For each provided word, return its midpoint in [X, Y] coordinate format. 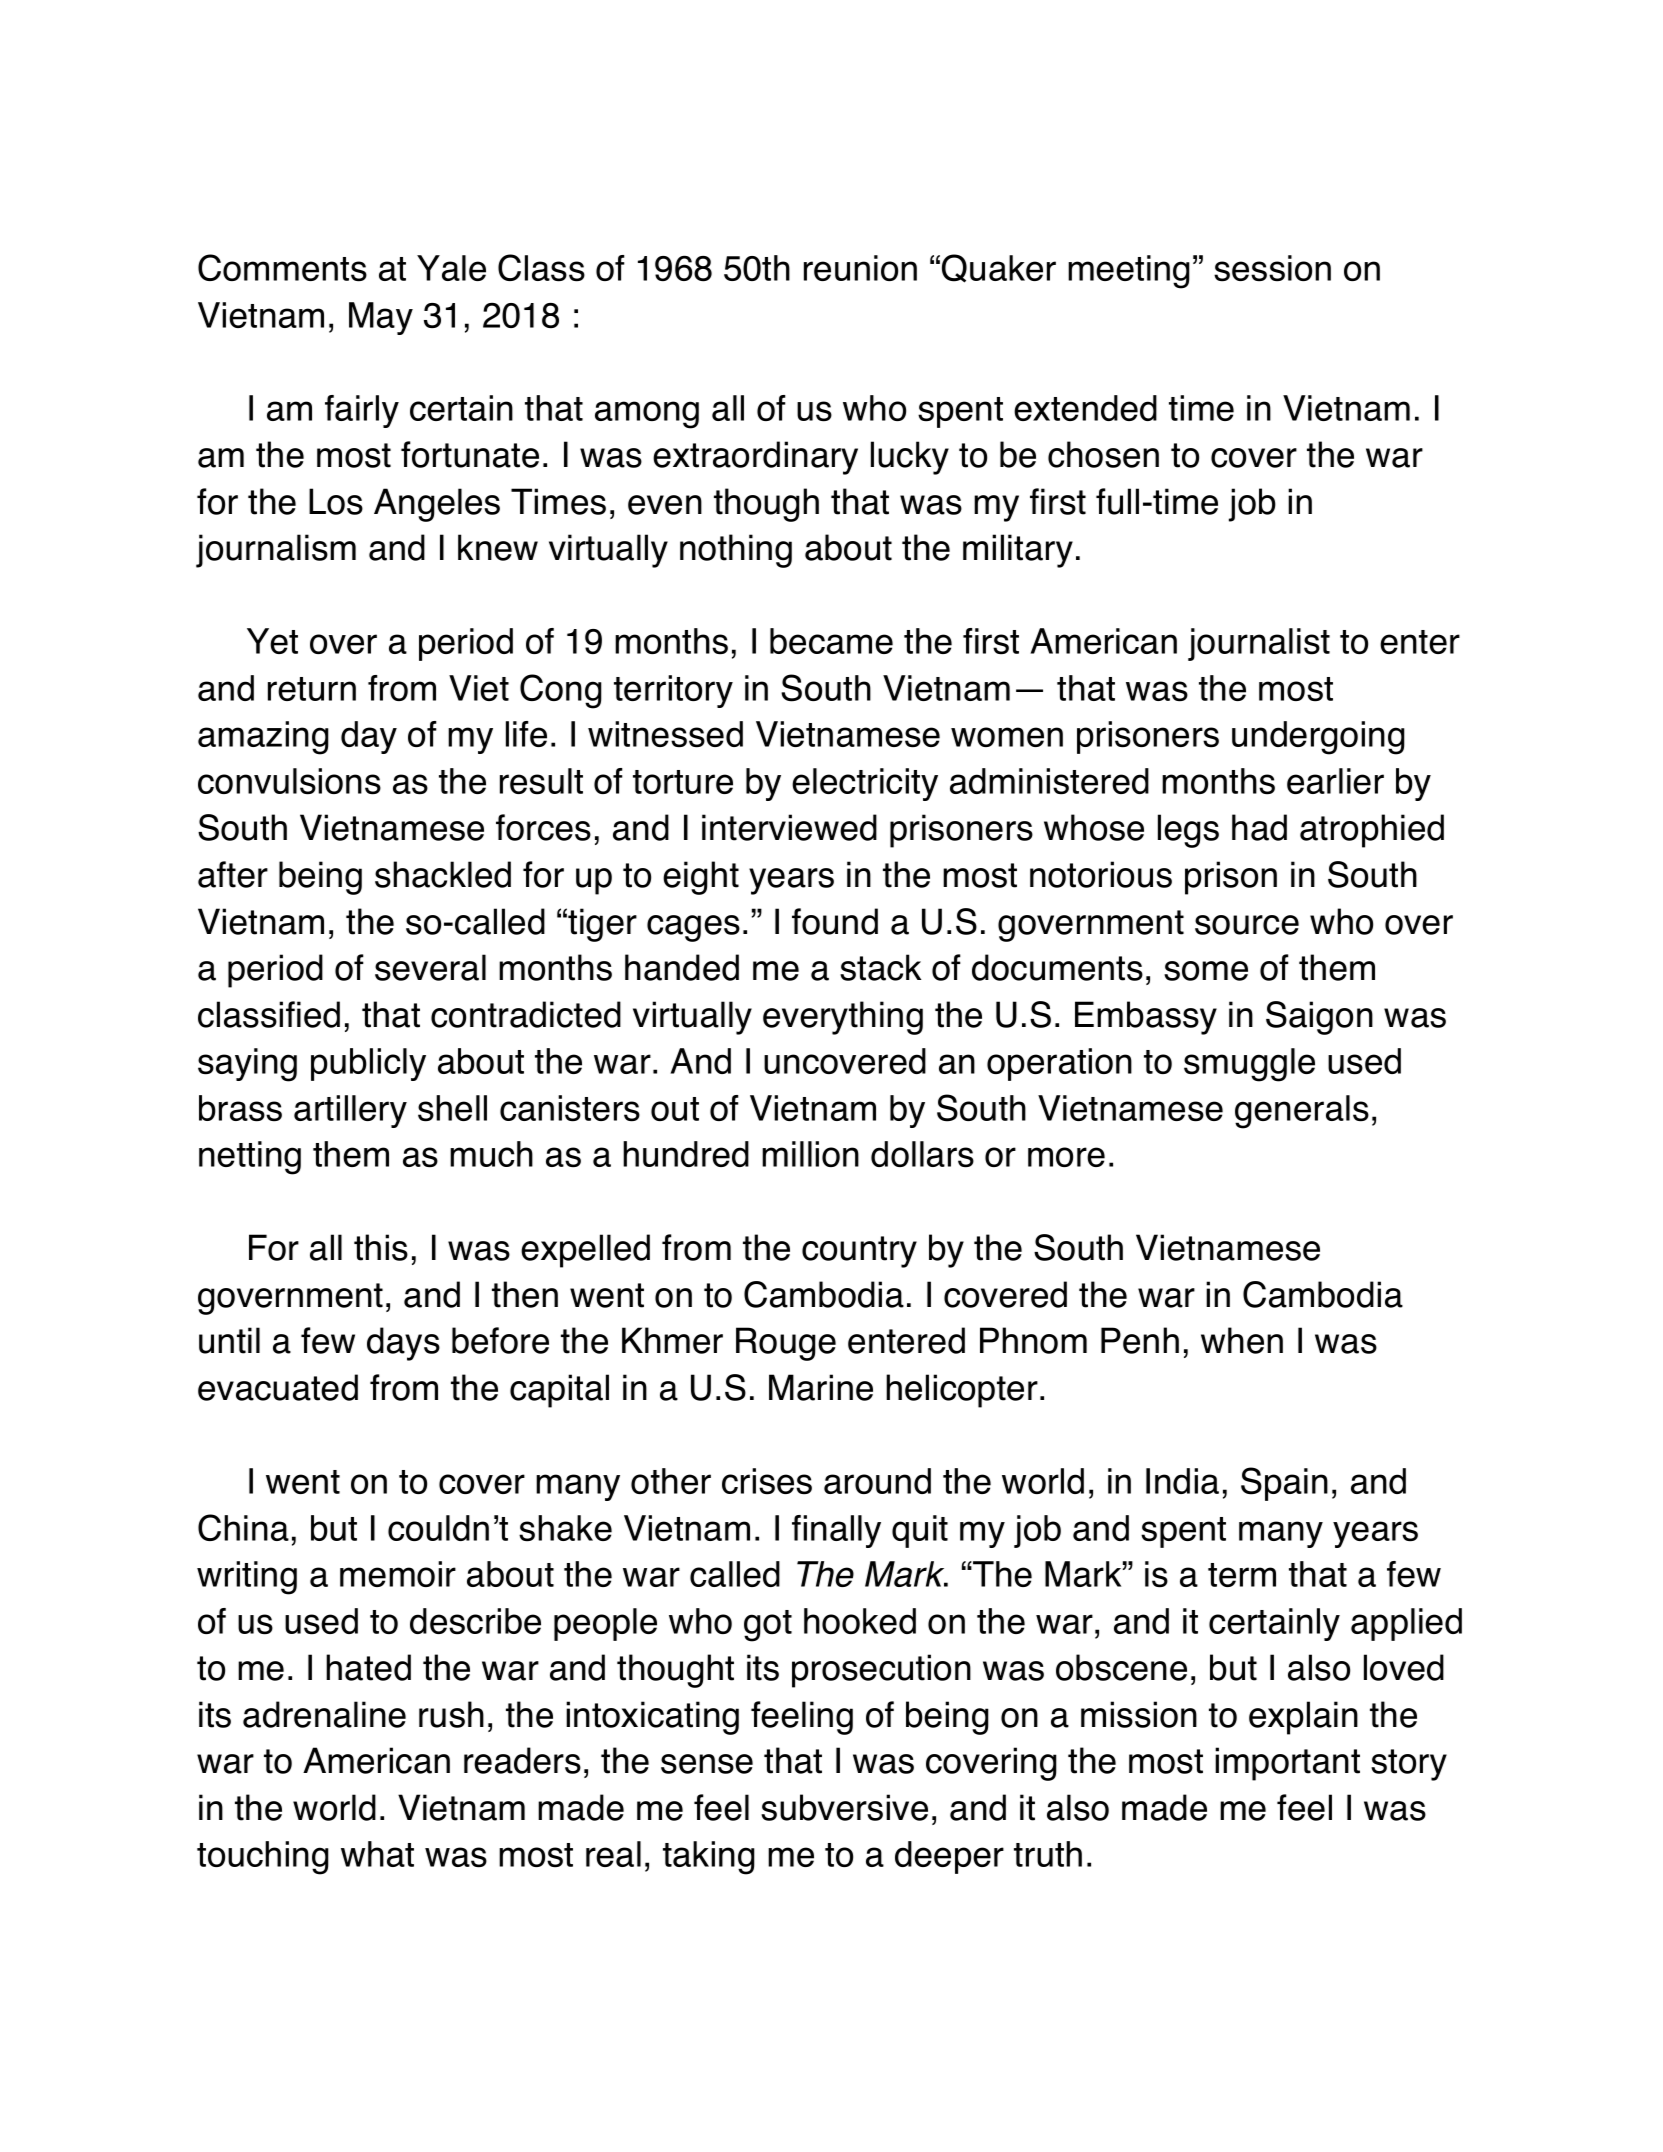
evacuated [278, 1387]
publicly [368, 1064]
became [831, 641]
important [1287, 1764]
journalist [1259, 644]
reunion [860, 268]
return [312, 689]
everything [843, 1018]
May [381, 318]
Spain [1284, 1484]
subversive [844, 1807]
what [377, 1854]
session [1272, 268]
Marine [821, 1387]
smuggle [1249, 1065]
